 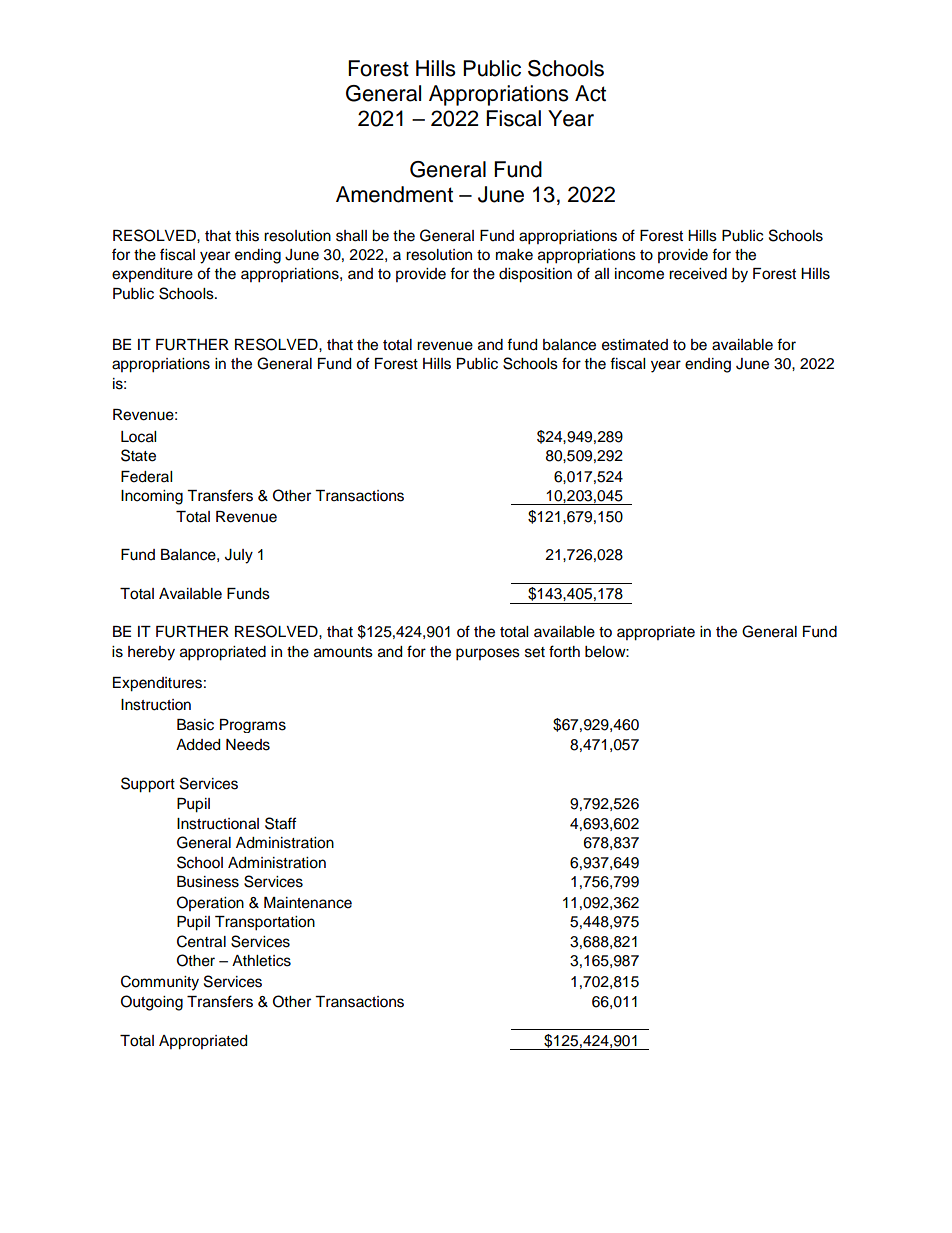 I want to click on Maintenance, so click(x=308, y=903).
